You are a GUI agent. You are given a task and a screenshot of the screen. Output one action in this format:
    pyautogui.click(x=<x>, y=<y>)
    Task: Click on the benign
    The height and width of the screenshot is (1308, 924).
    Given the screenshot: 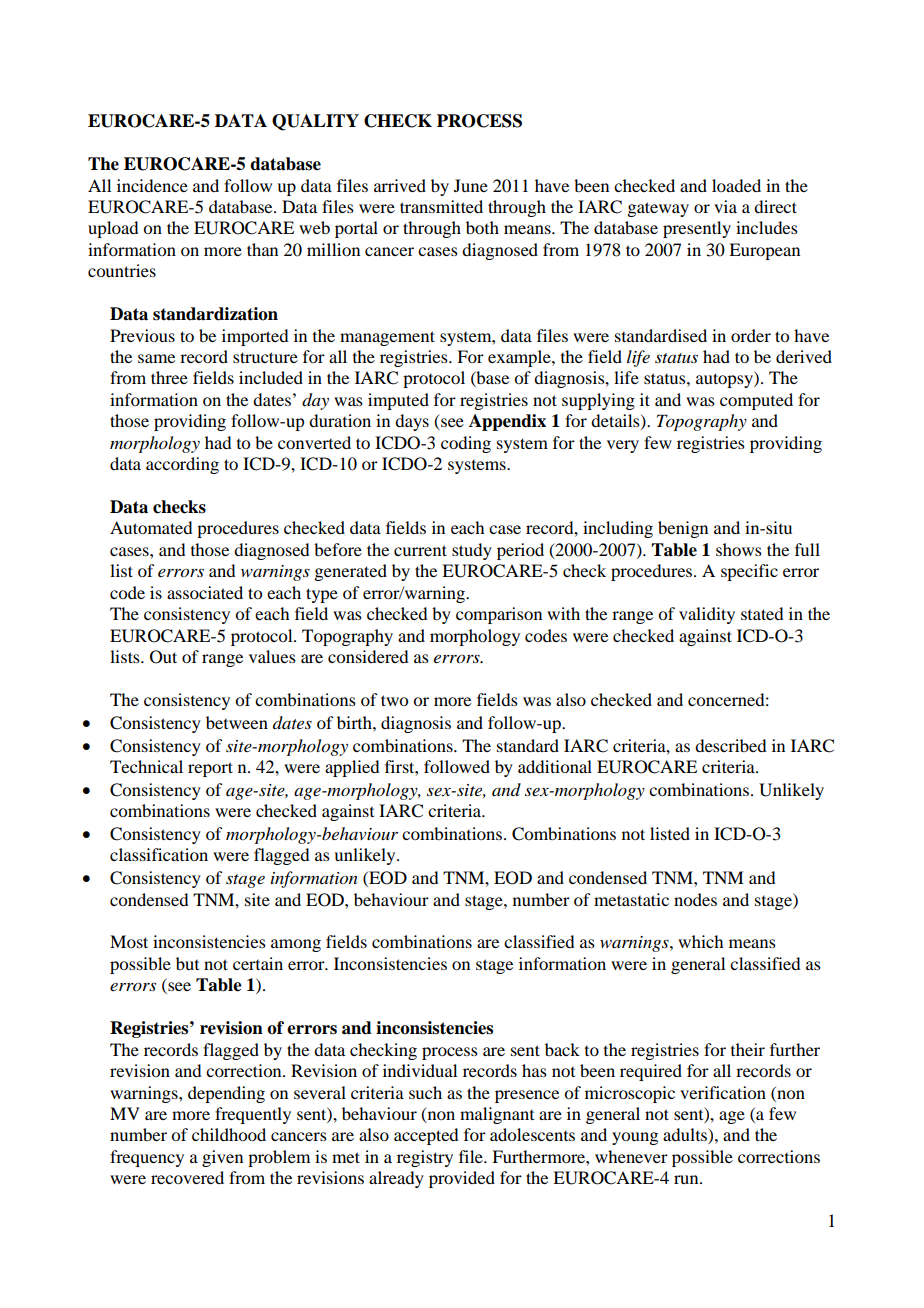 What is the action you would take?
    pyautogui.click(x=683, y=529)
